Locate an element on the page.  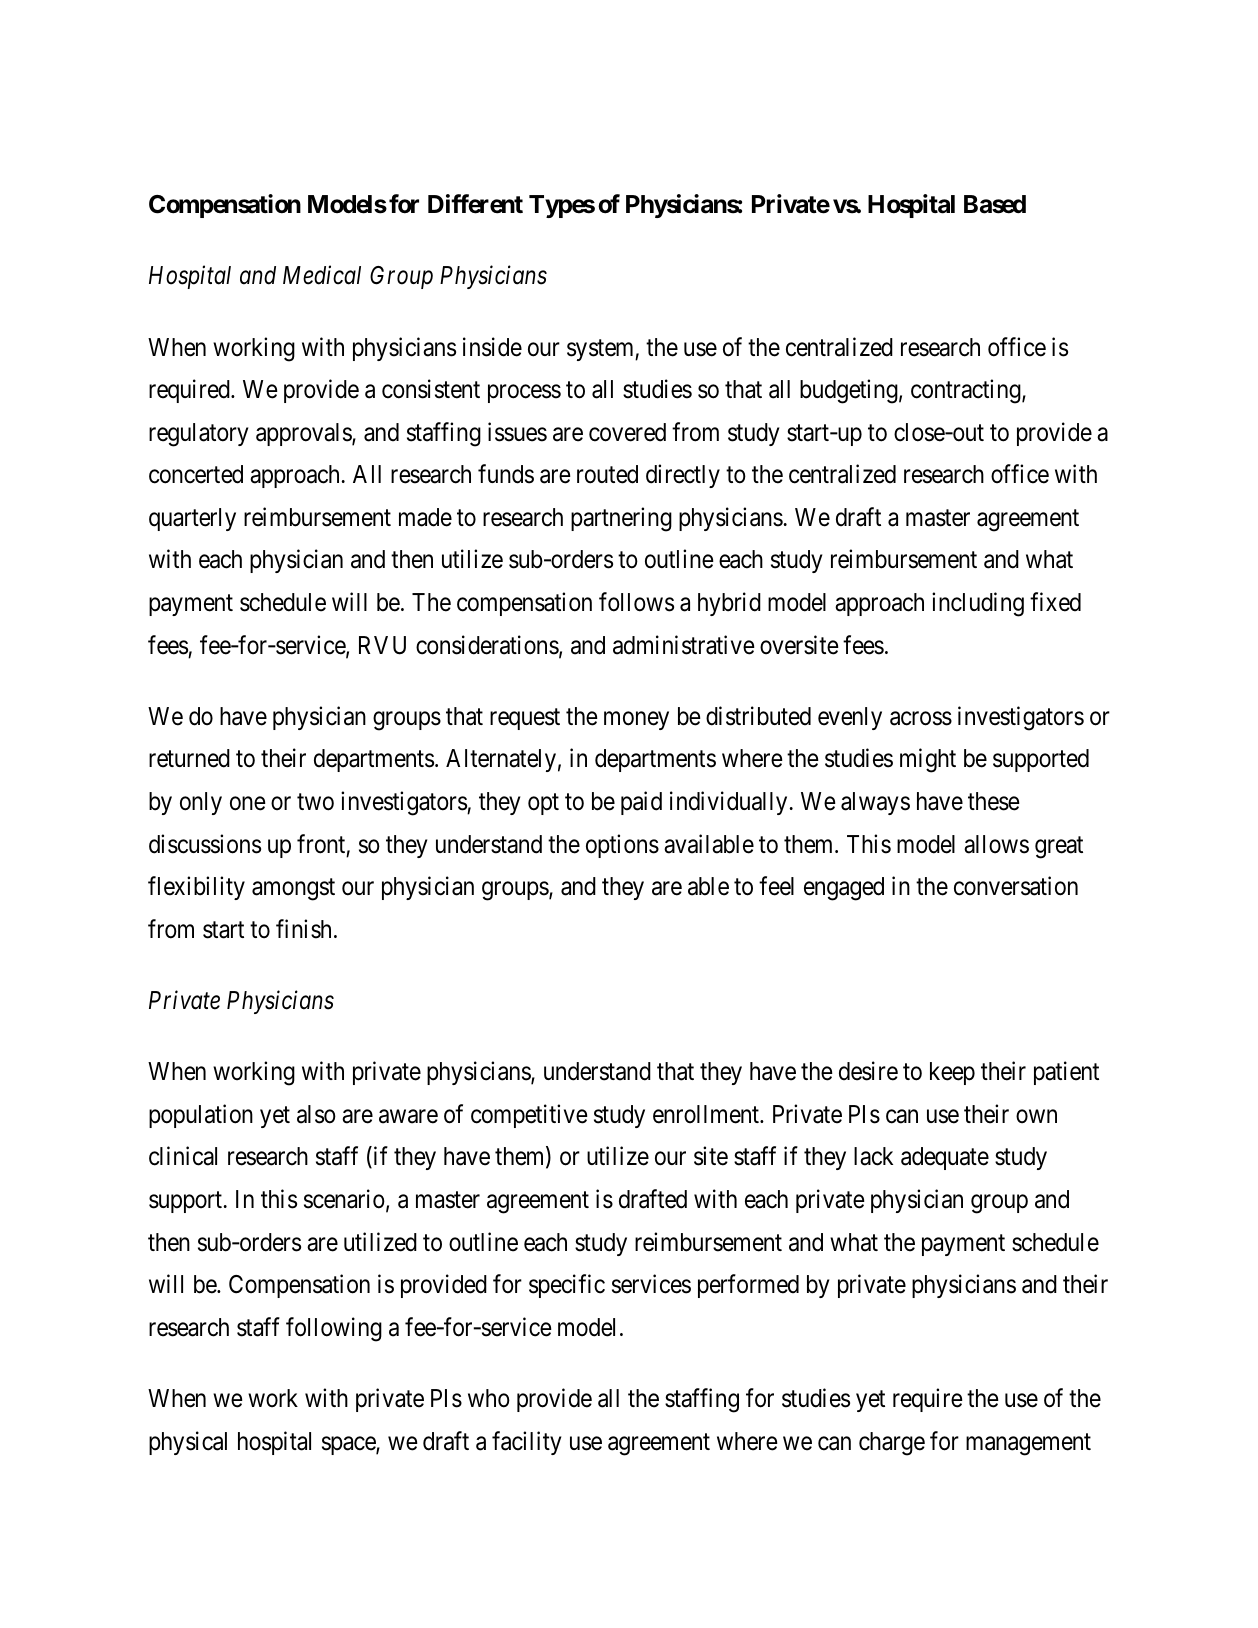
Different is located at coordinates (475, 204).
